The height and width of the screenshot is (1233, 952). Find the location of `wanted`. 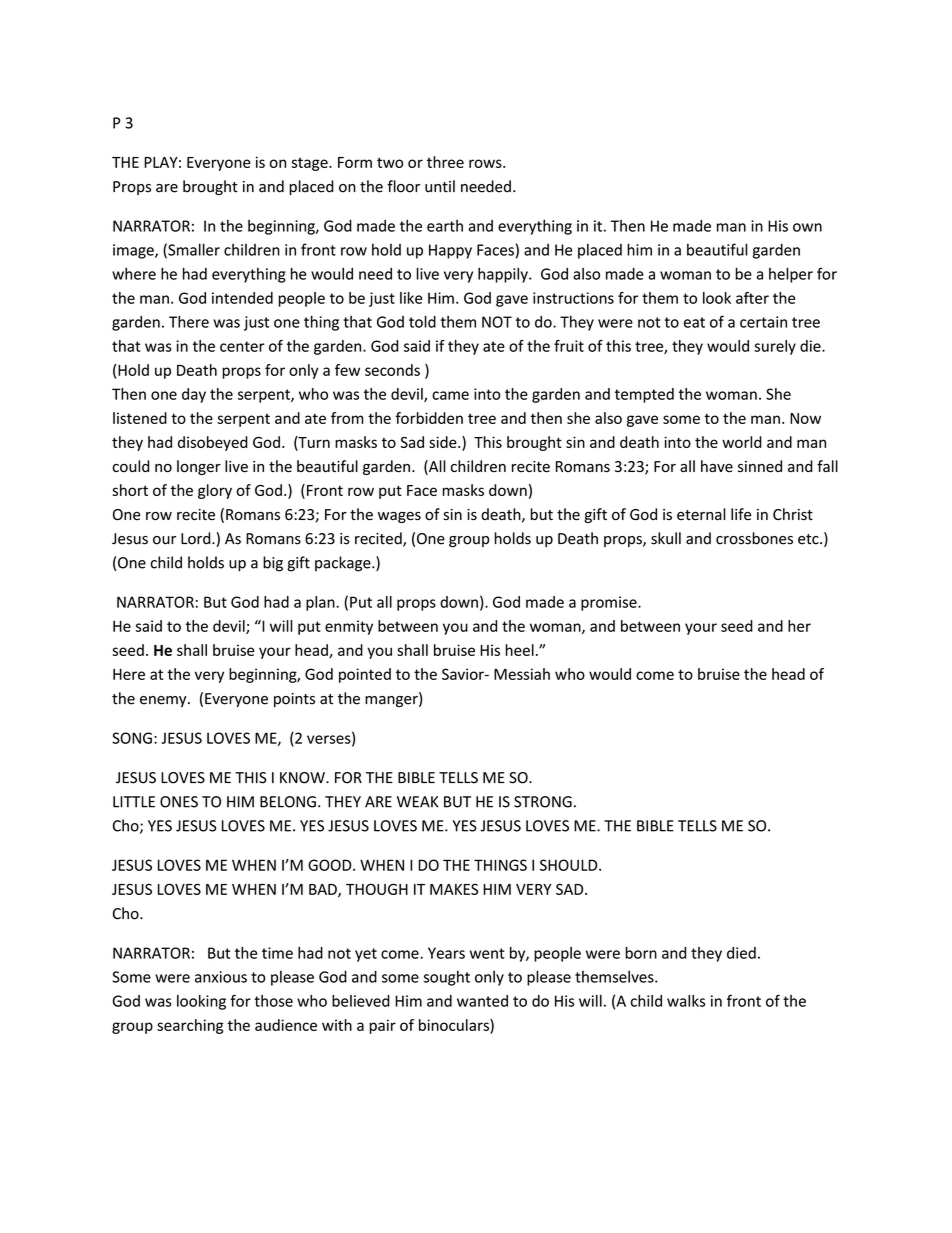

wanted is located at coordinates (482, 1001).
